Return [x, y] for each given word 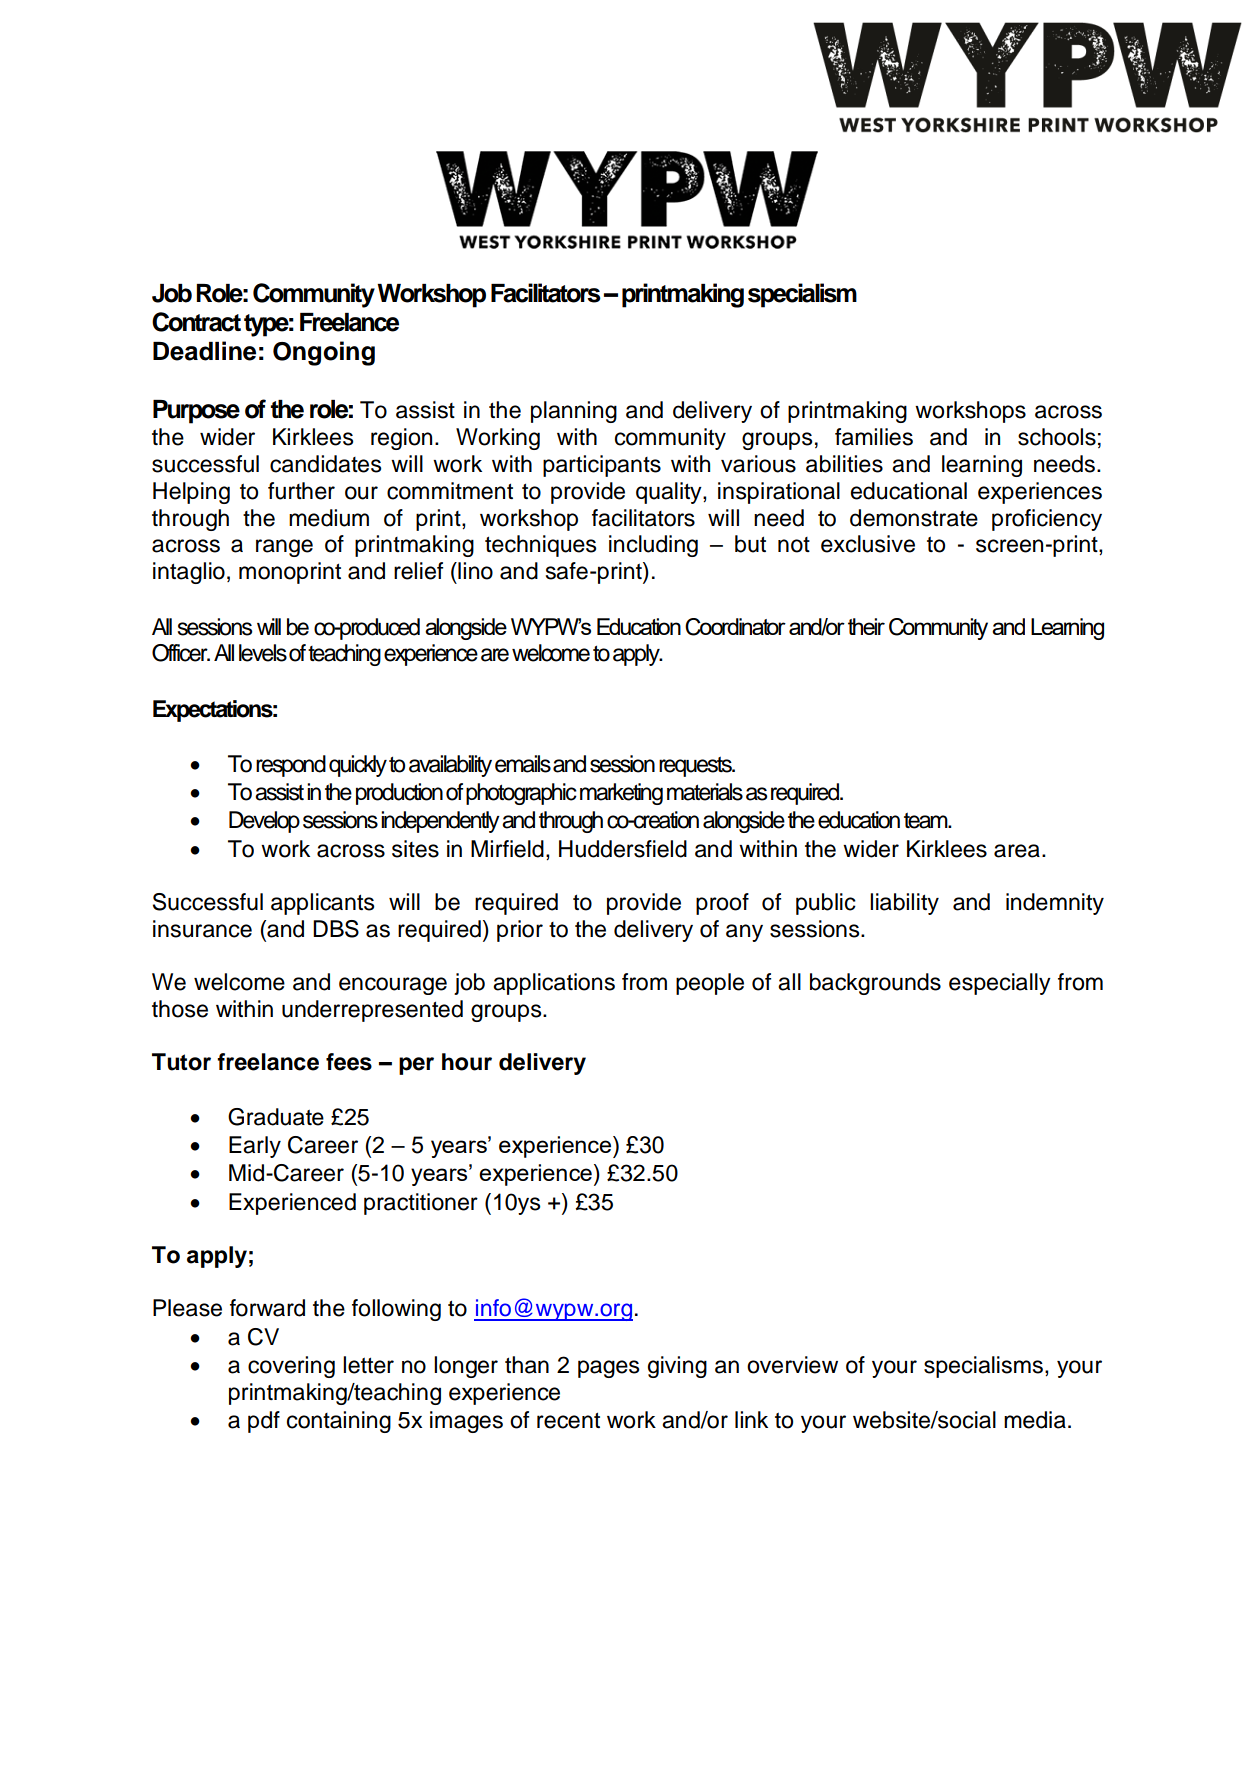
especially [1000, 984]
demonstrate [914, 518]
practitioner [421, 1204]
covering [291, 1367]
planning [574, 412]
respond [291, 766]
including [653, 546]
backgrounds [875, 984]
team [927, 820]
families [874, 437]
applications [554, 984]
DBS [336, 929]
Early [255, 1147]
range [284, 548]
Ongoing [324, 353]
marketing [621, 794]
